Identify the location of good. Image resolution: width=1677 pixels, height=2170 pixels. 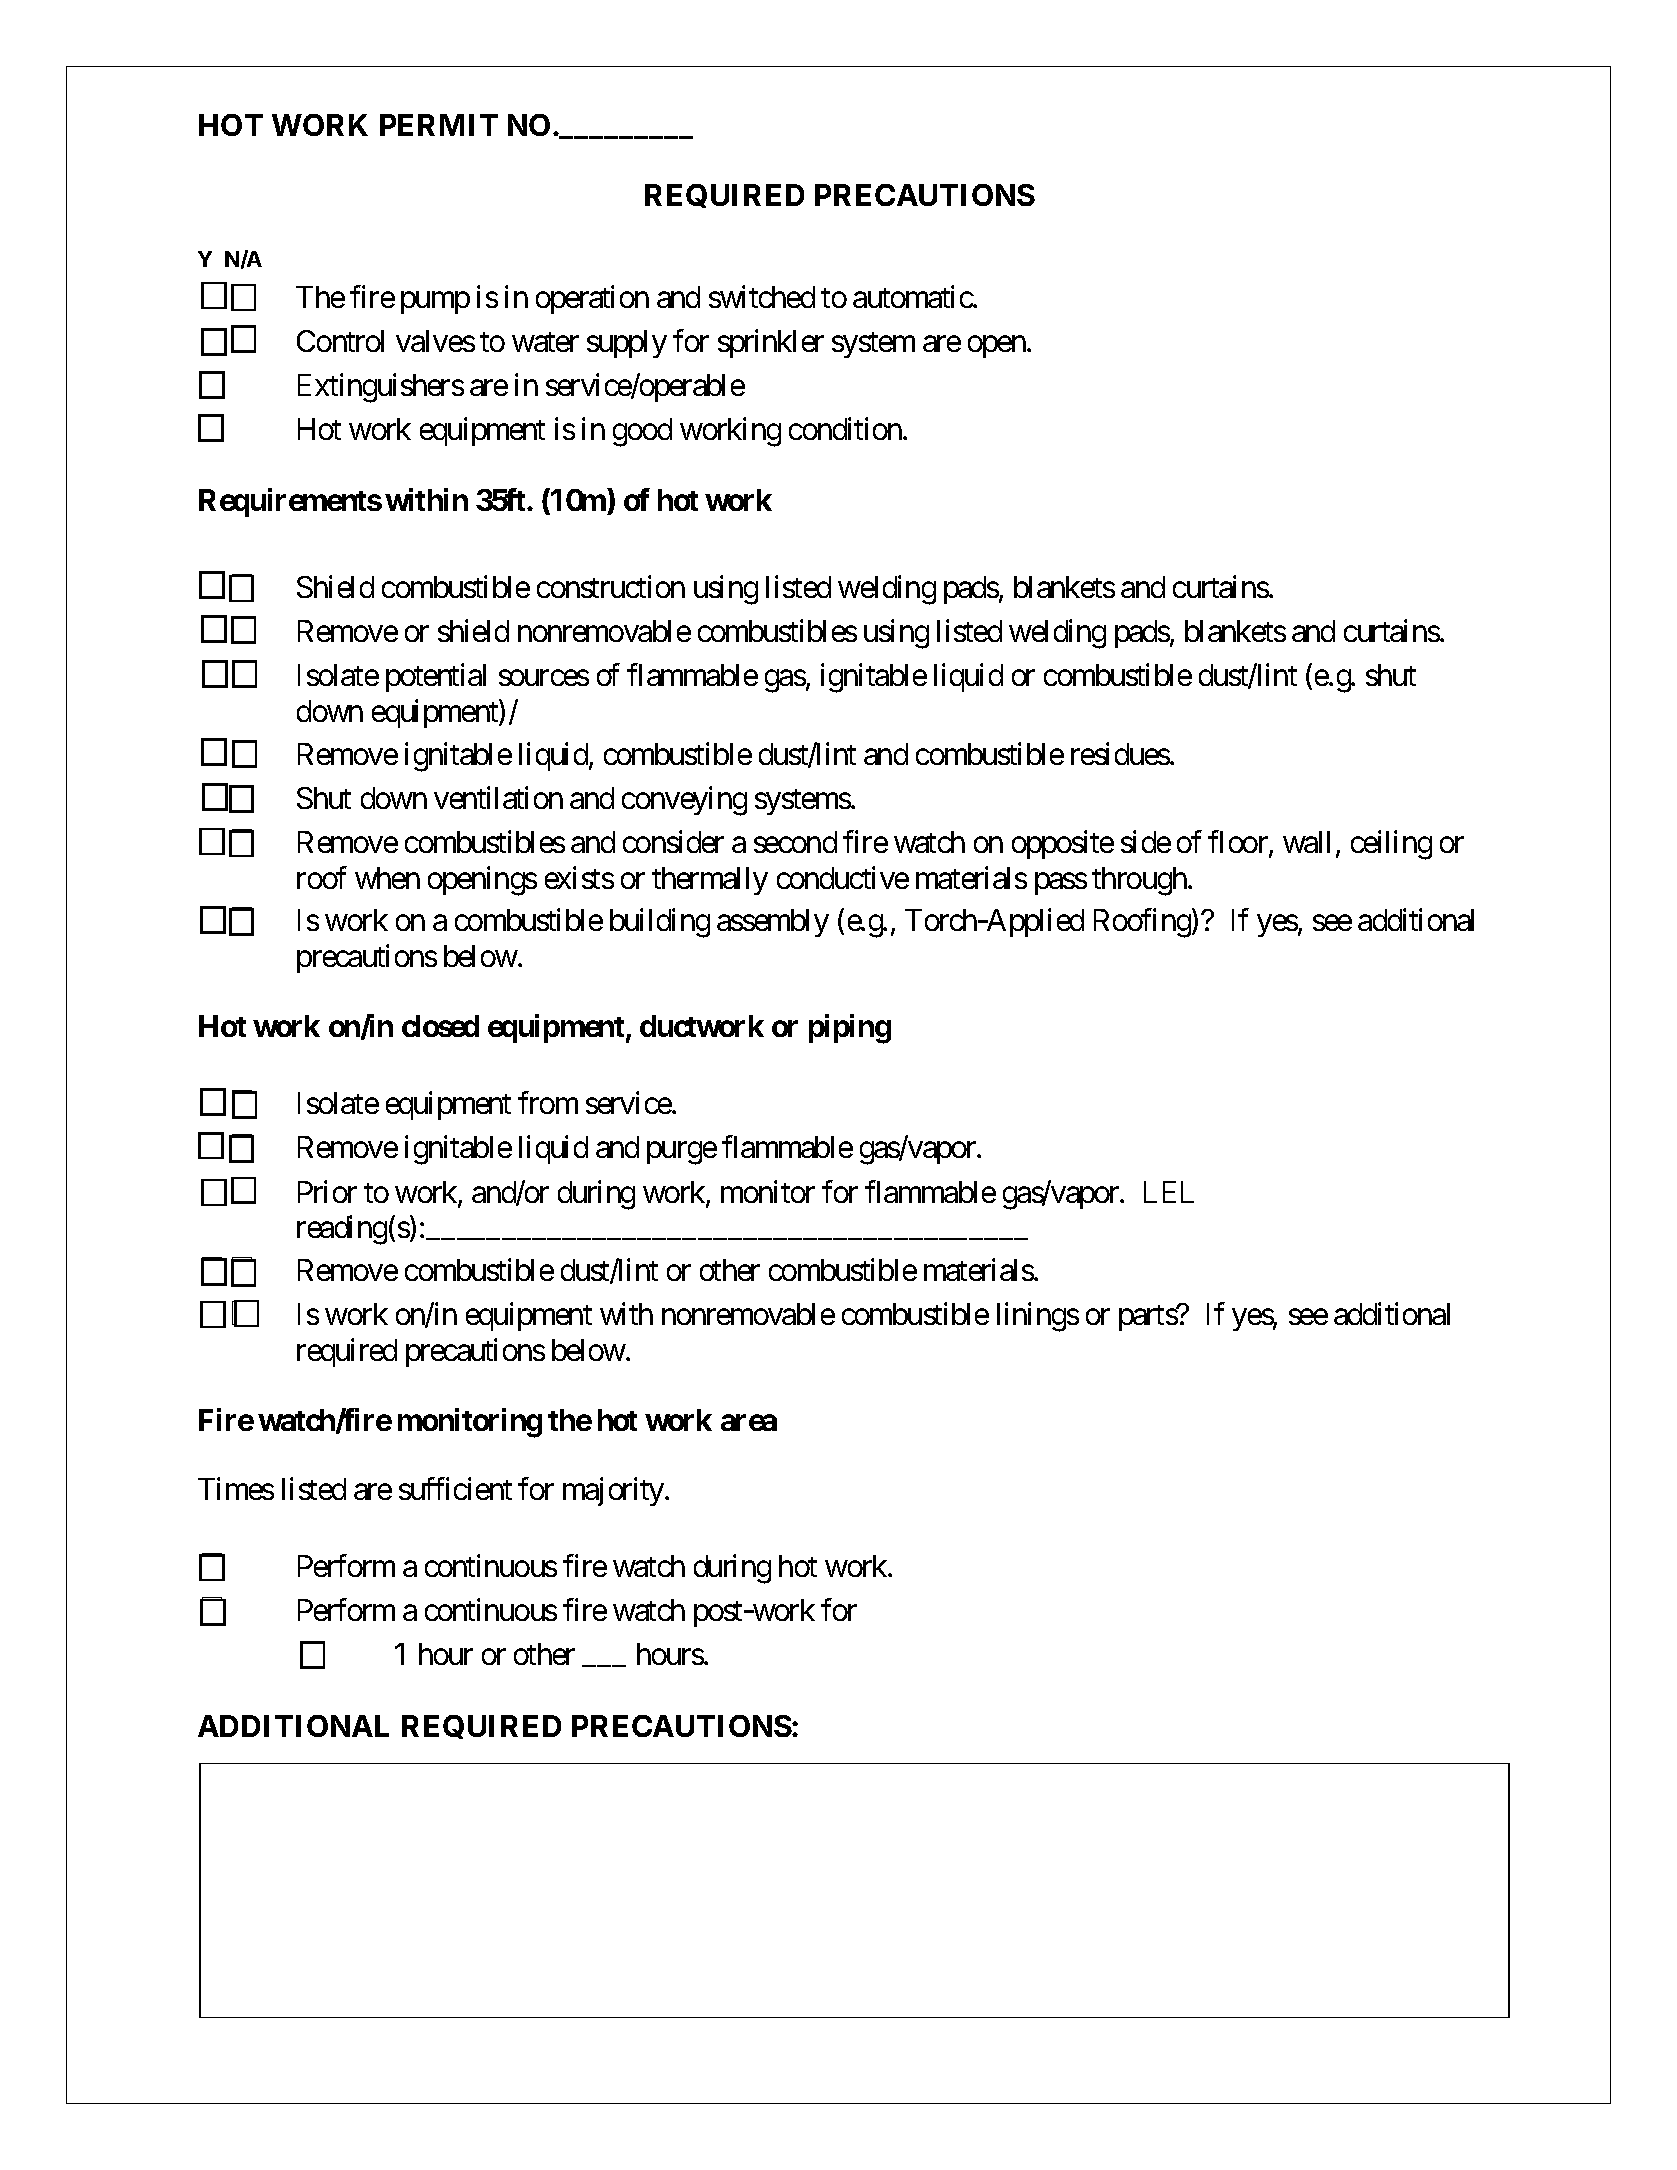
(642, 432).
